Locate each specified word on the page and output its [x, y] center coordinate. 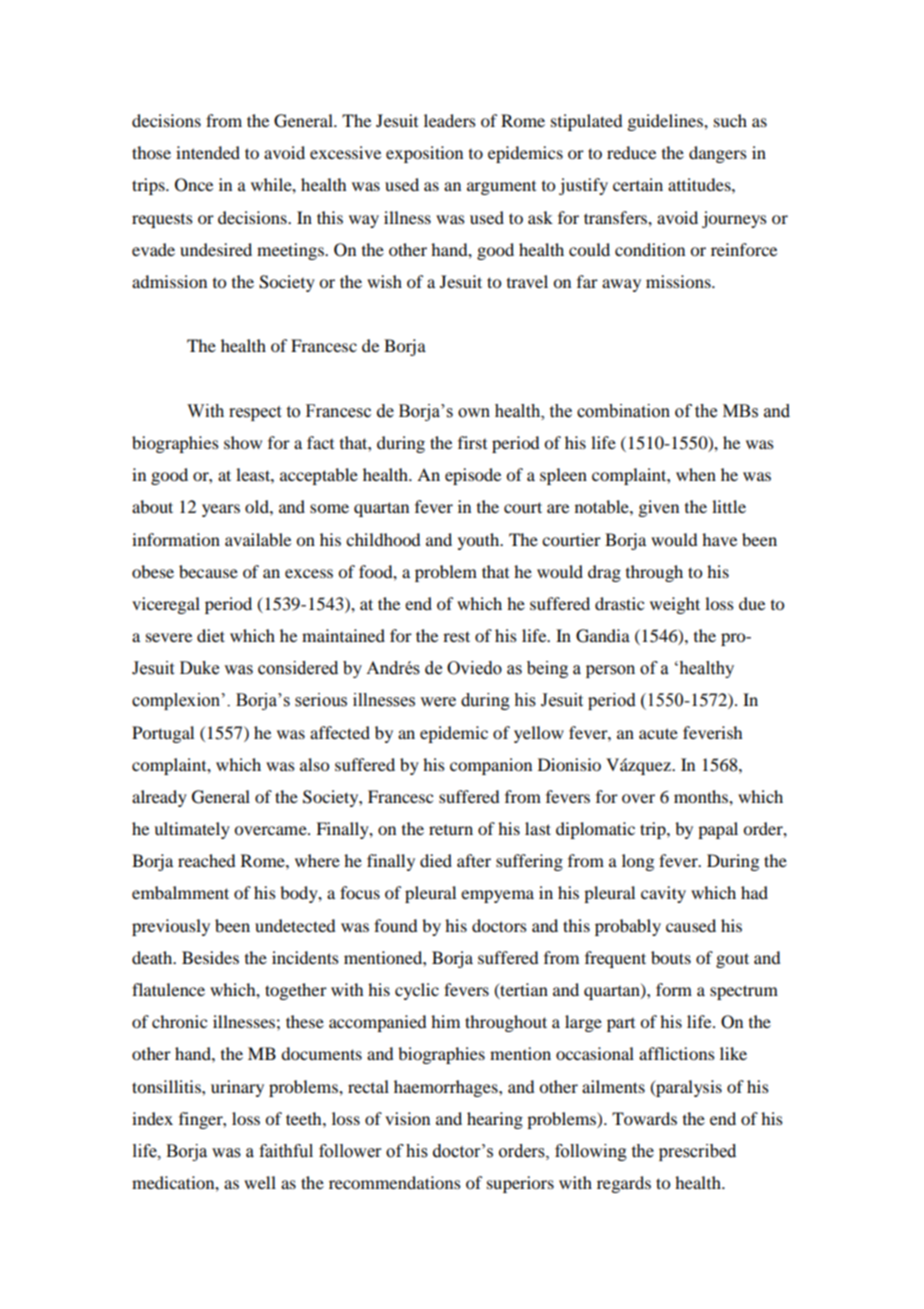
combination [623, 411]
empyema [497, 896]
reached [206, 860]
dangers [718, 154]
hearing [495, 1120]
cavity [663, 894]
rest [456, 636]
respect [255, 413]
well [260, 1182]
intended [208, 152]
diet [211, 635]
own [474, 413]
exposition [424, 154]
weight [675, 605]
